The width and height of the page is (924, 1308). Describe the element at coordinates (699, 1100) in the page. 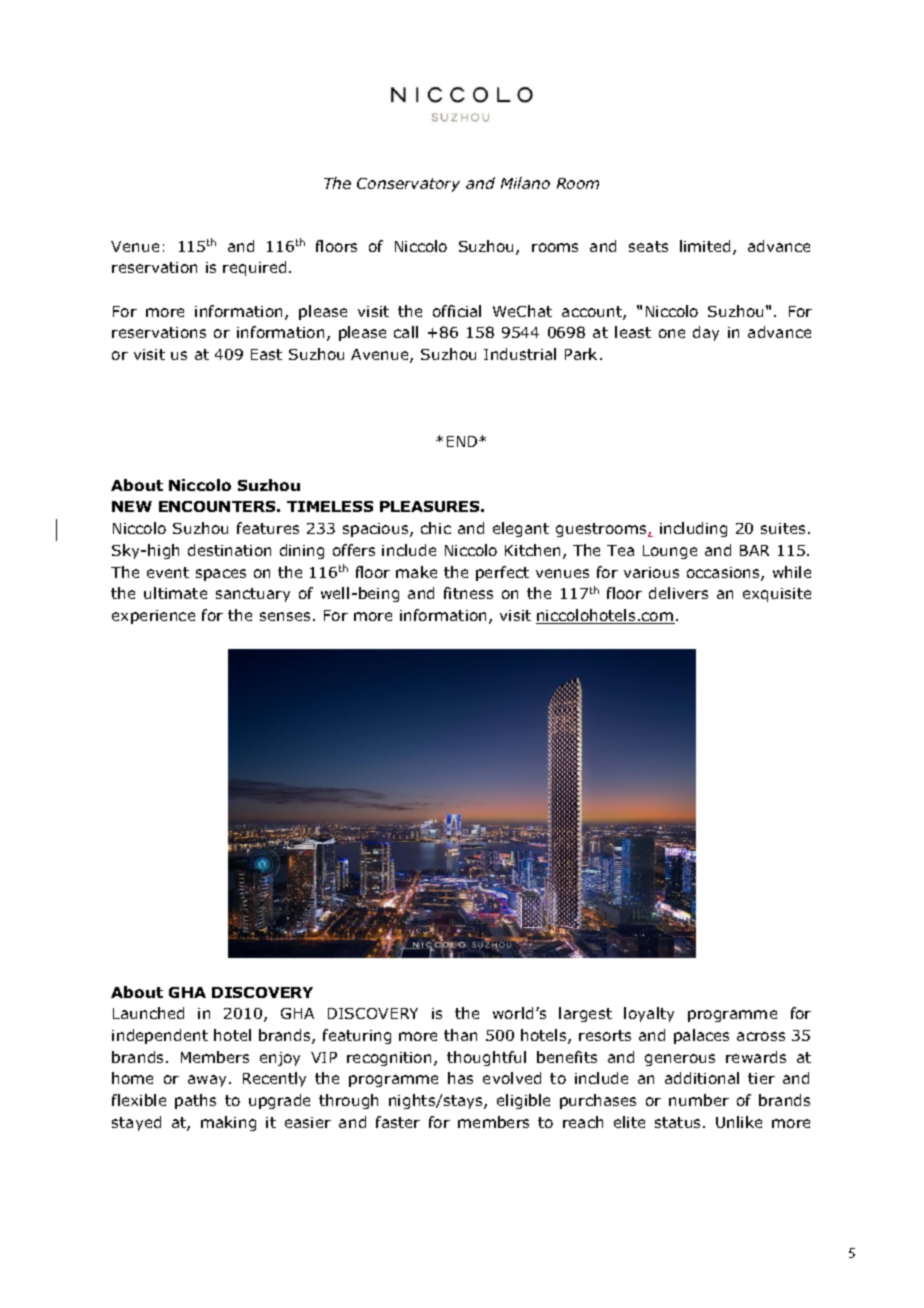

I see `number` at that location.
